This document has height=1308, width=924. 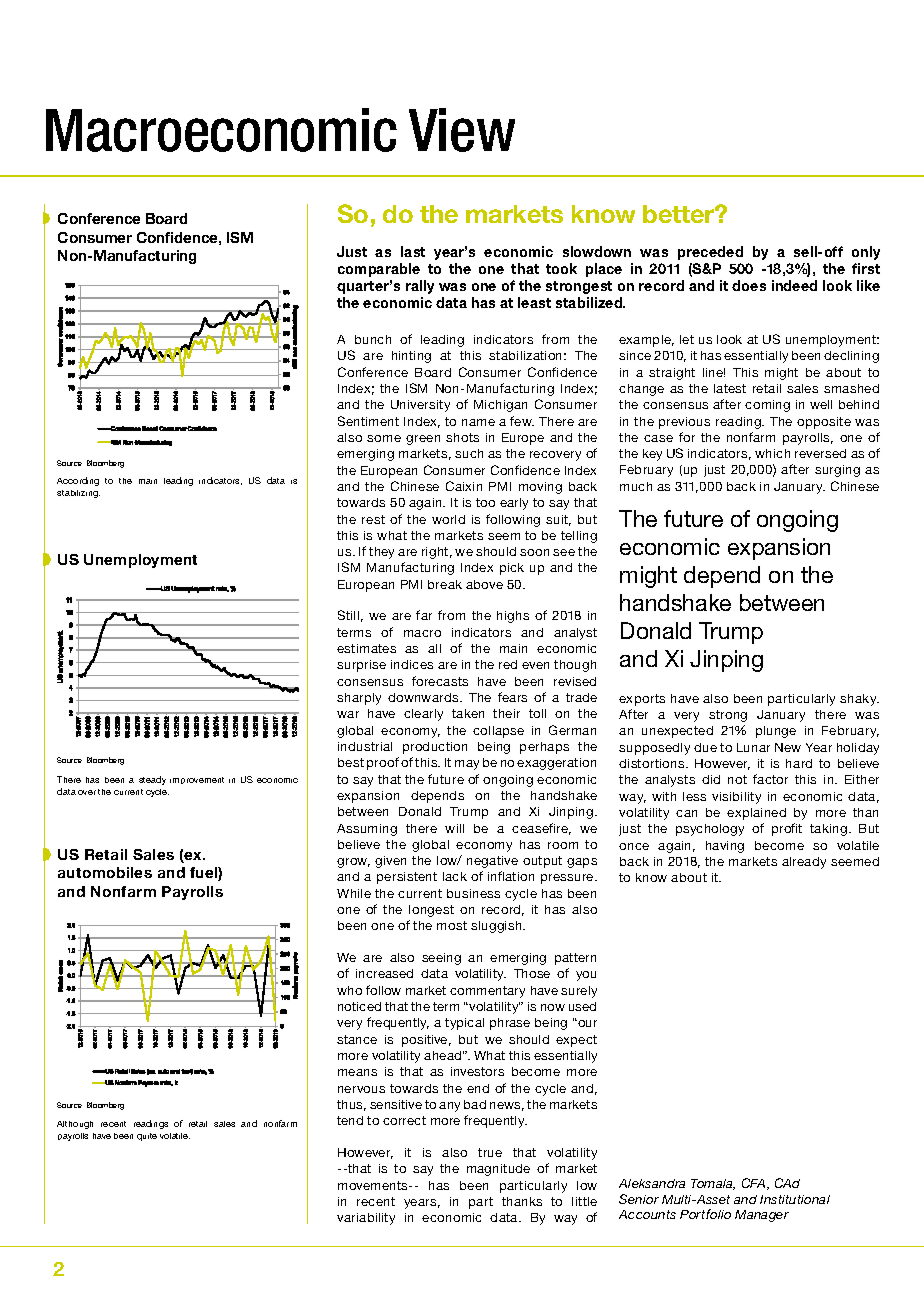 I want to click on automobiles, so click(x=105, y=872).
